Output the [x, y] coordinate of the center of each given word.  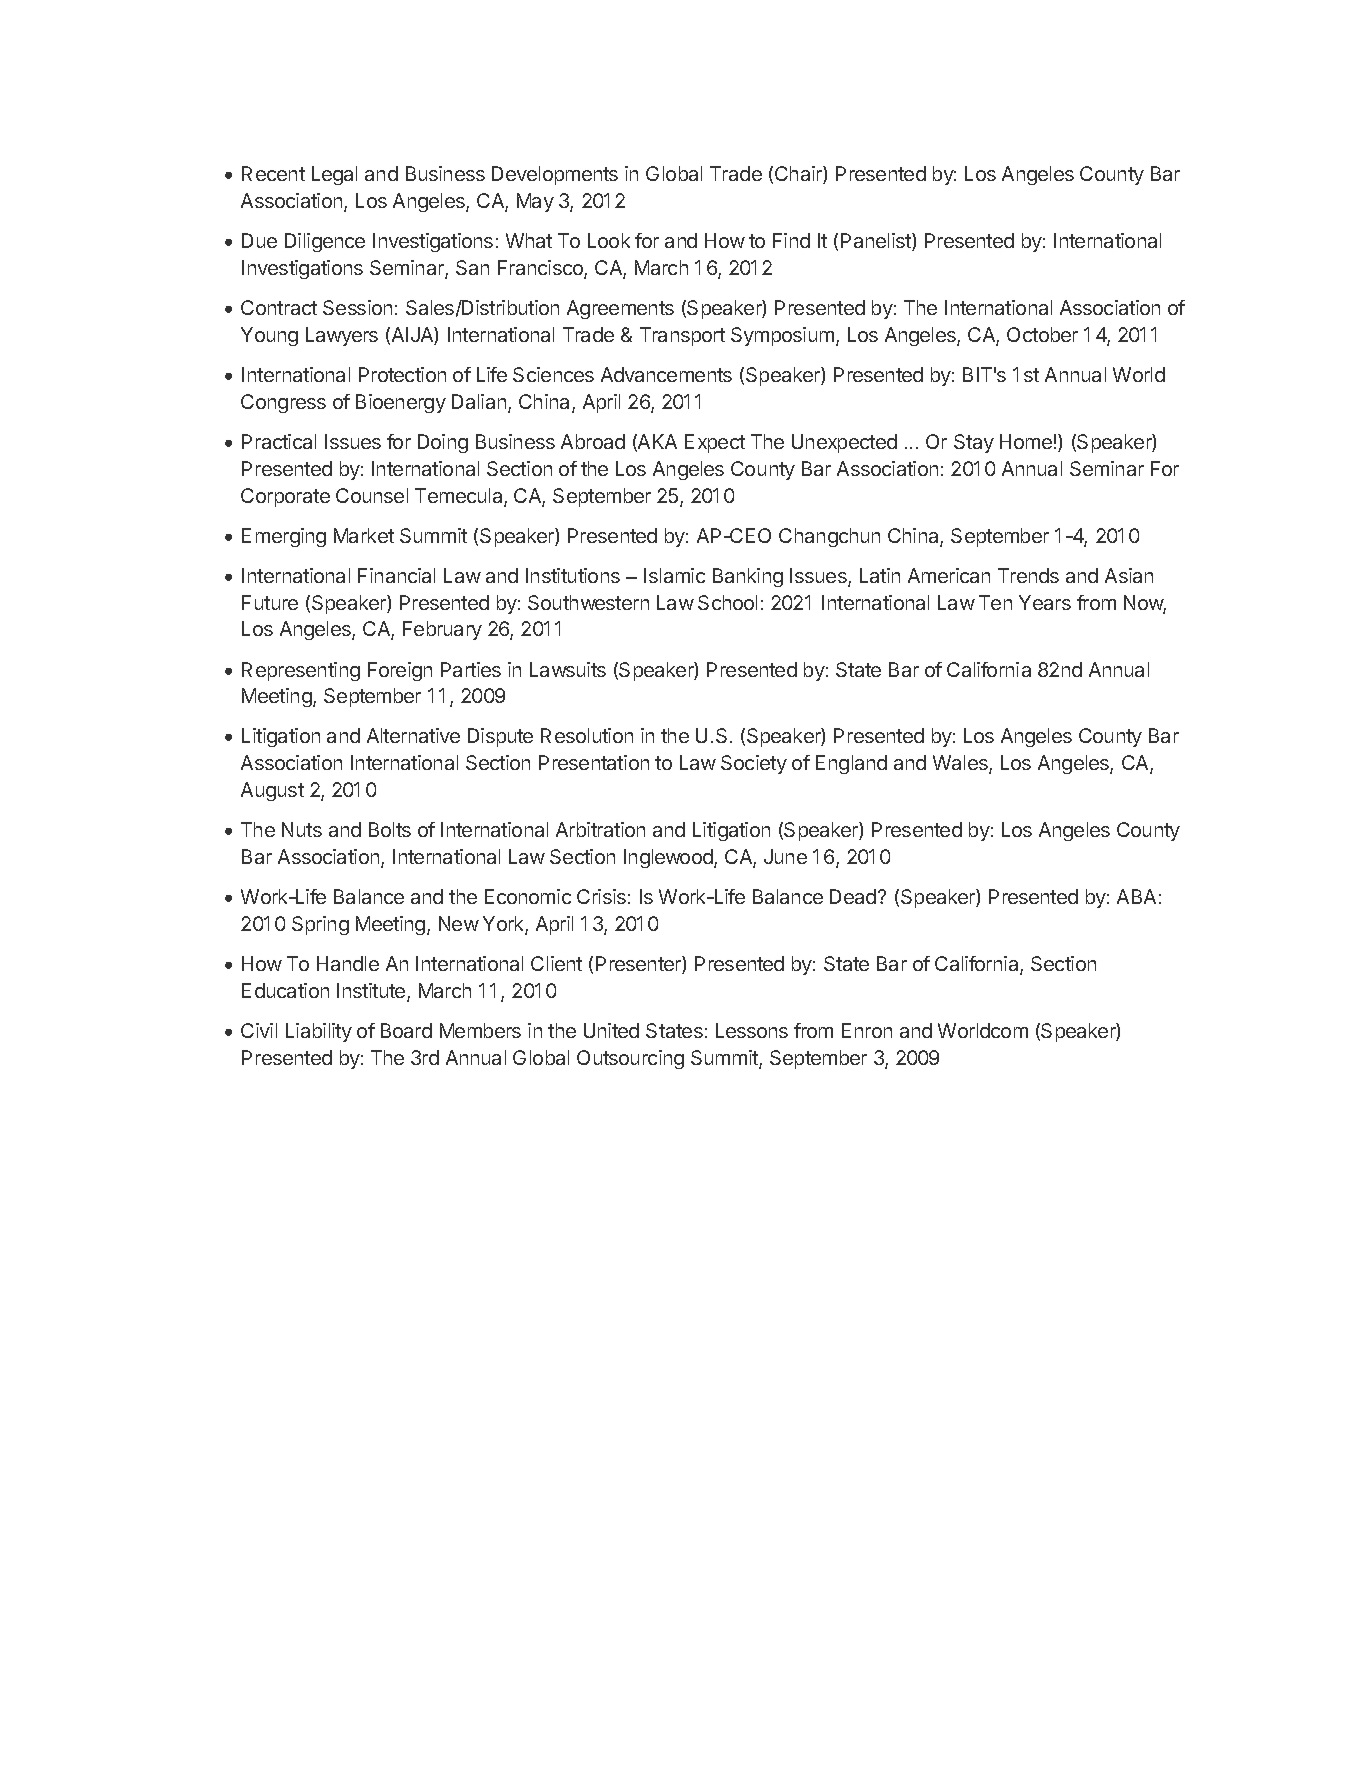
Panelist [877, 242]
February [442, 630]
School [727, 602]
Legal [334, 175]
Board [406, 1030]
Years [1045, 602]
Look [609, 240]
